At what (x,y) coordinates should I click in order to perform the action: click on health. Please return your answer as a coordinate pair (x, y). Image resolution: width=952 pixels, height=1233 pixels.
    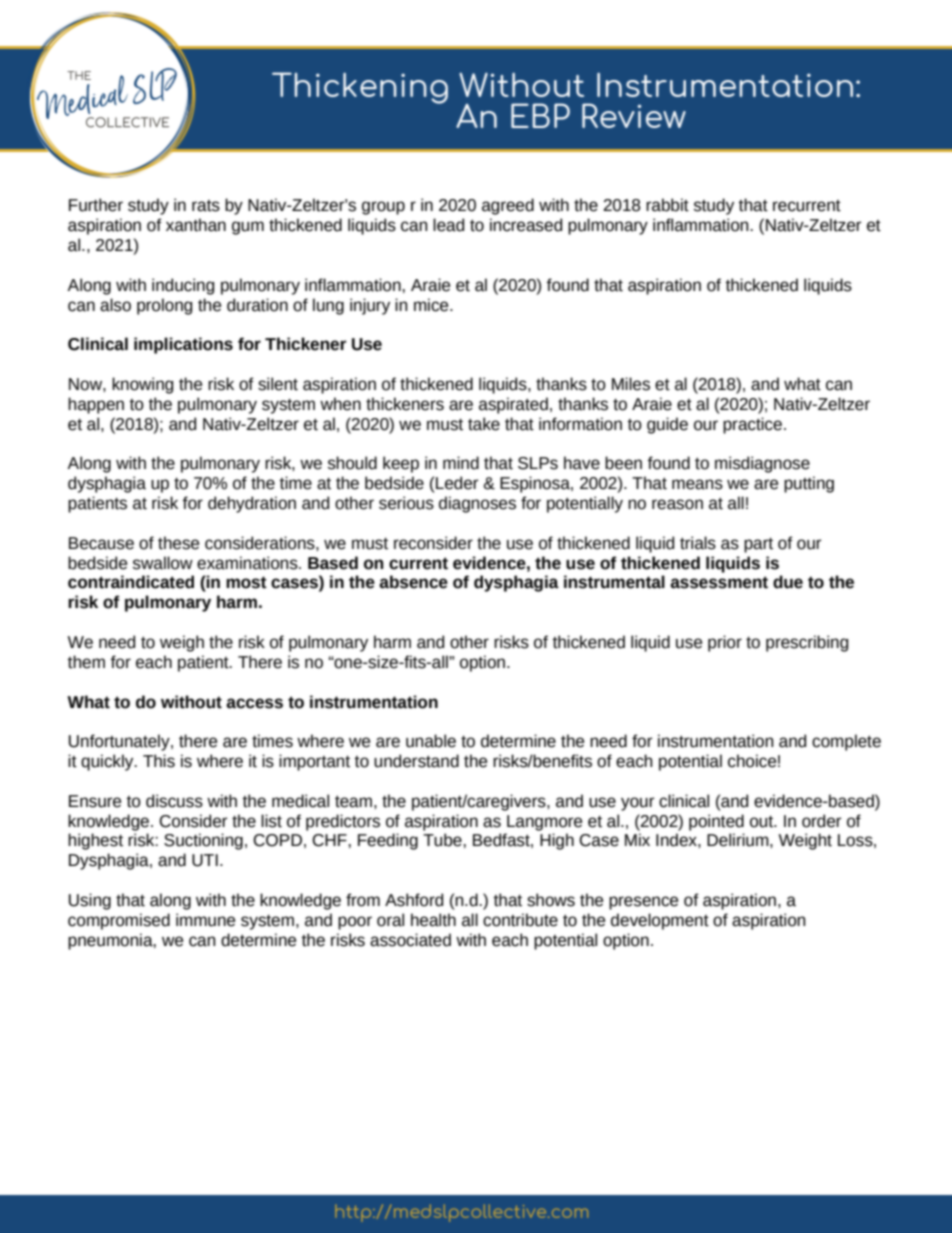
    Looking at the image, I should click on (433, 920).
